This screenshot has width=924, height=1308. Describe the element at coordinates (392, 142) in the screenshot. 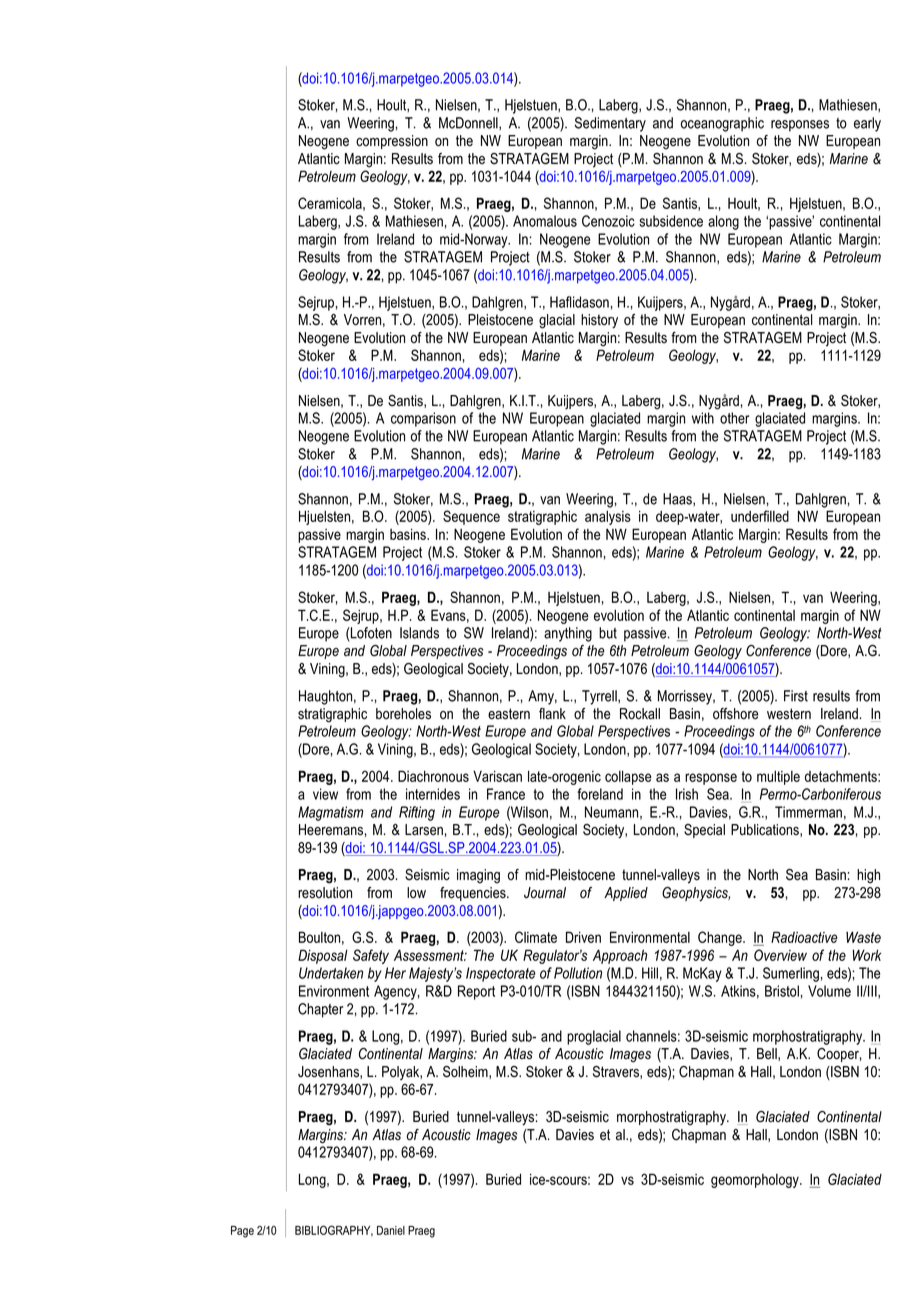

I see `compression` at that location.
